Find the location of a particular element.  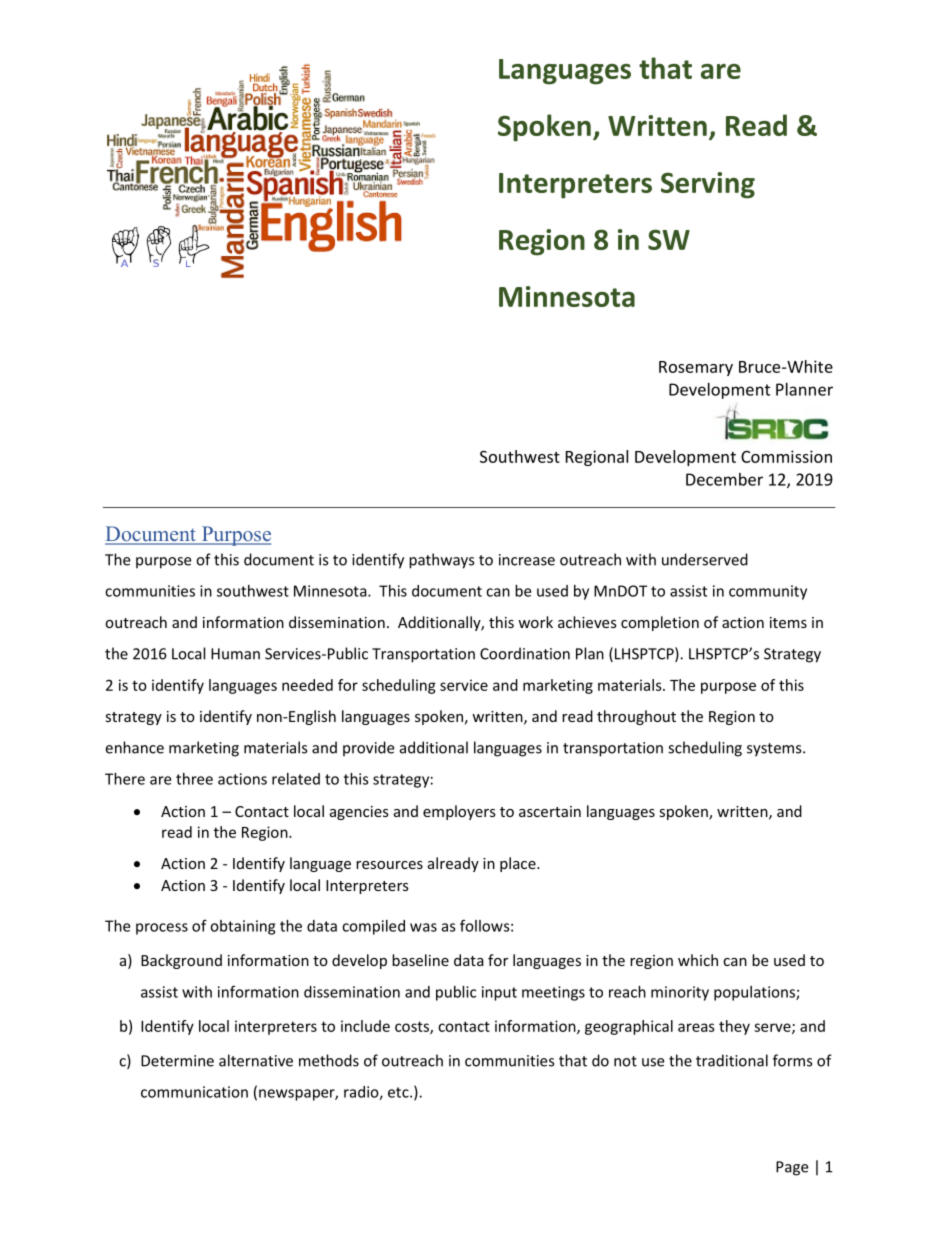

Commission is located at coordinates (786, 456).
